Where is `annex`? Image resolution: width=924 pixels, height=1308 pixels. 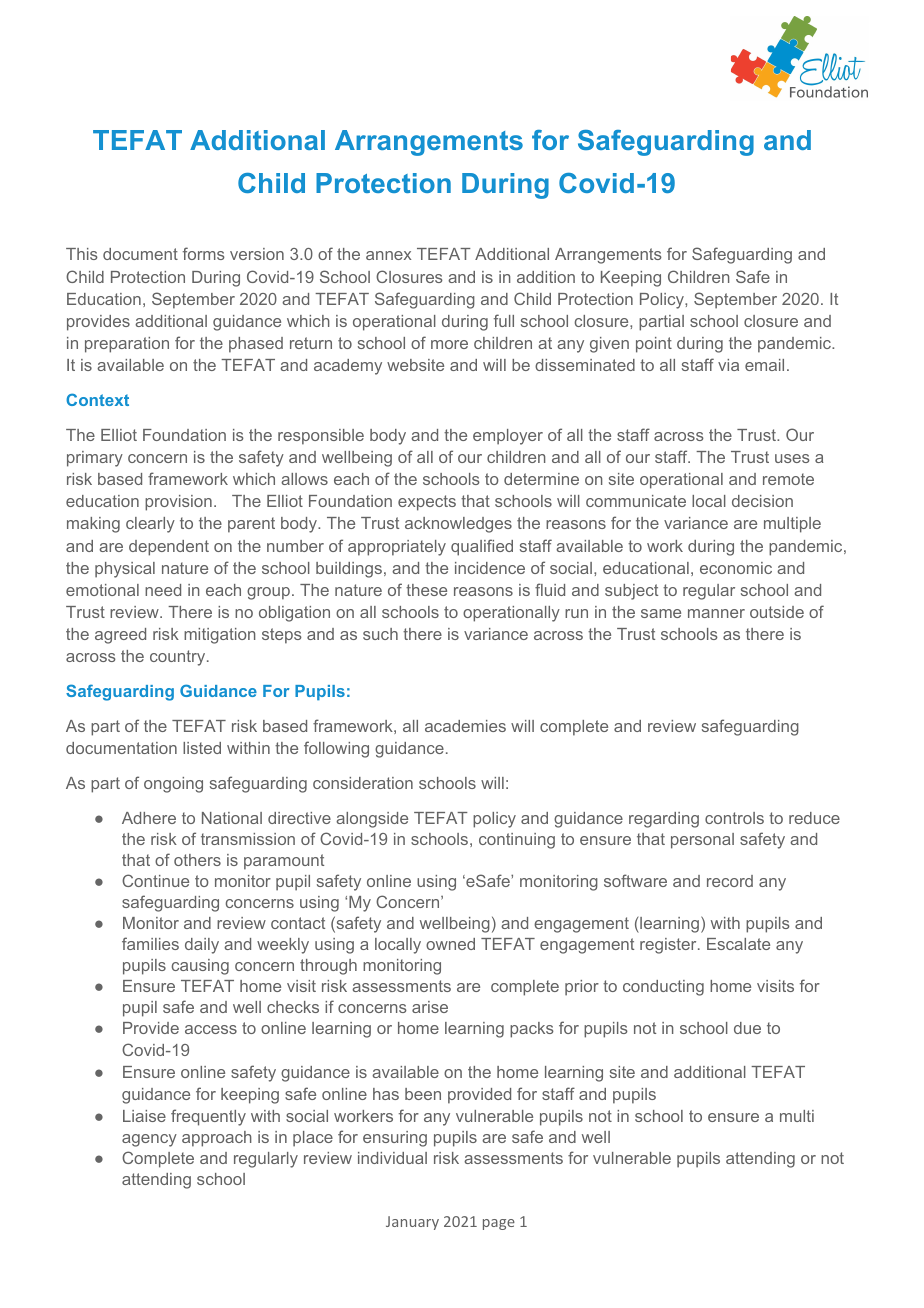
annex is located at coordinates (388, 255).
